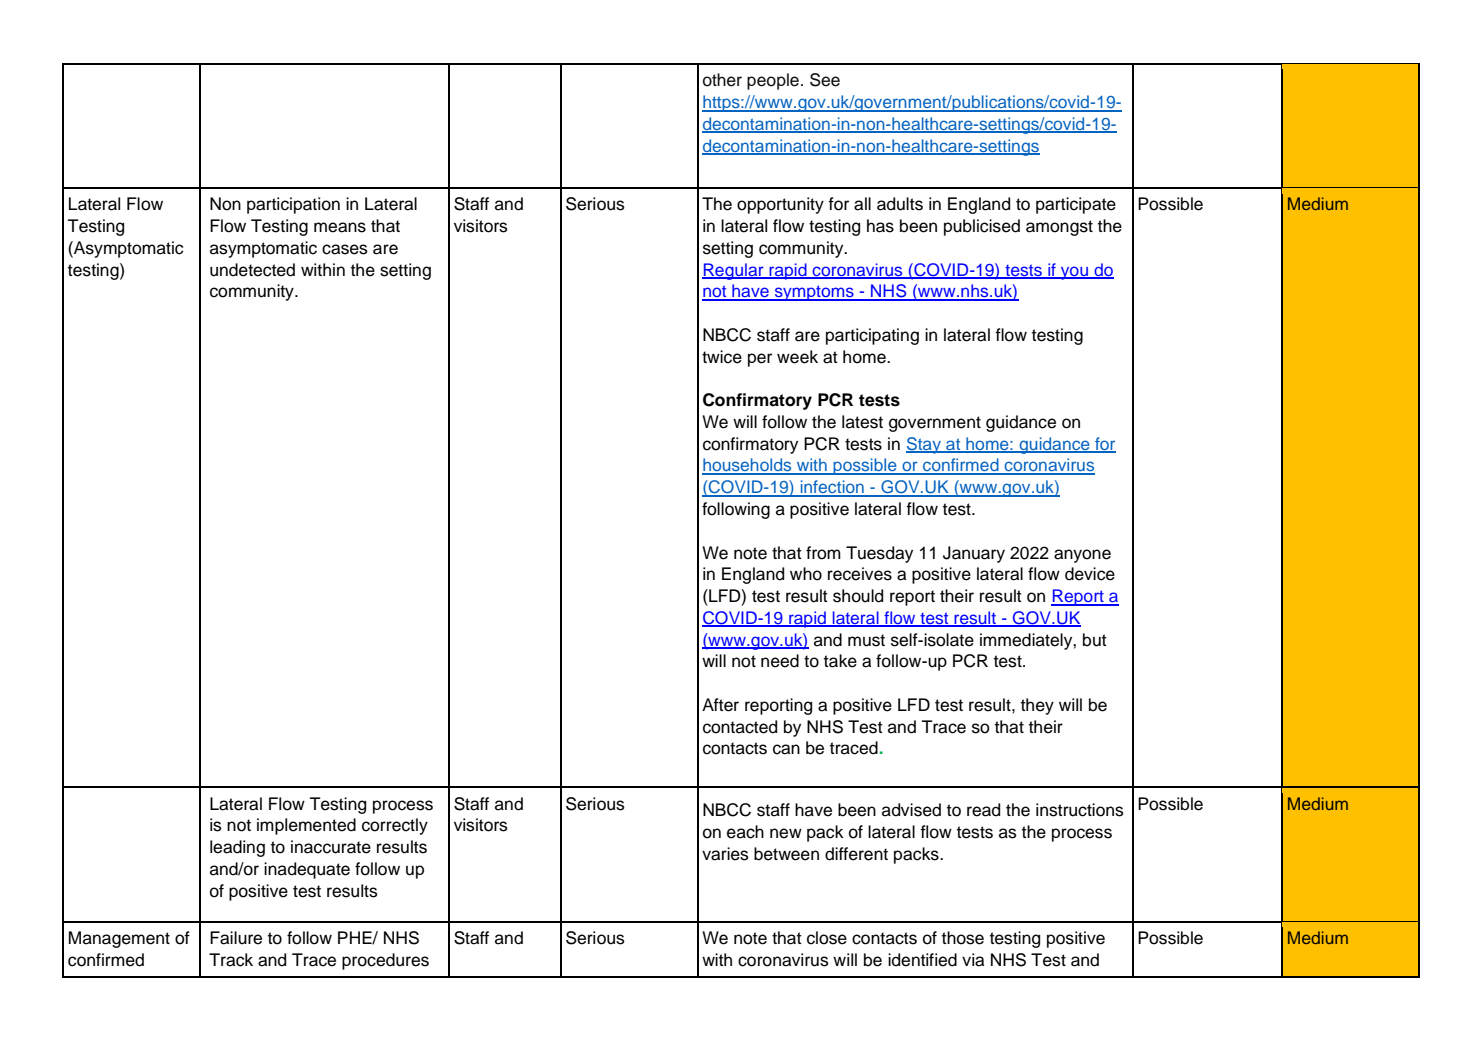 This document has height=1044, width=1477. What do you see at coordinates (306, 826) in the document?
I see `implemented` at bounding box center [306, 826].
